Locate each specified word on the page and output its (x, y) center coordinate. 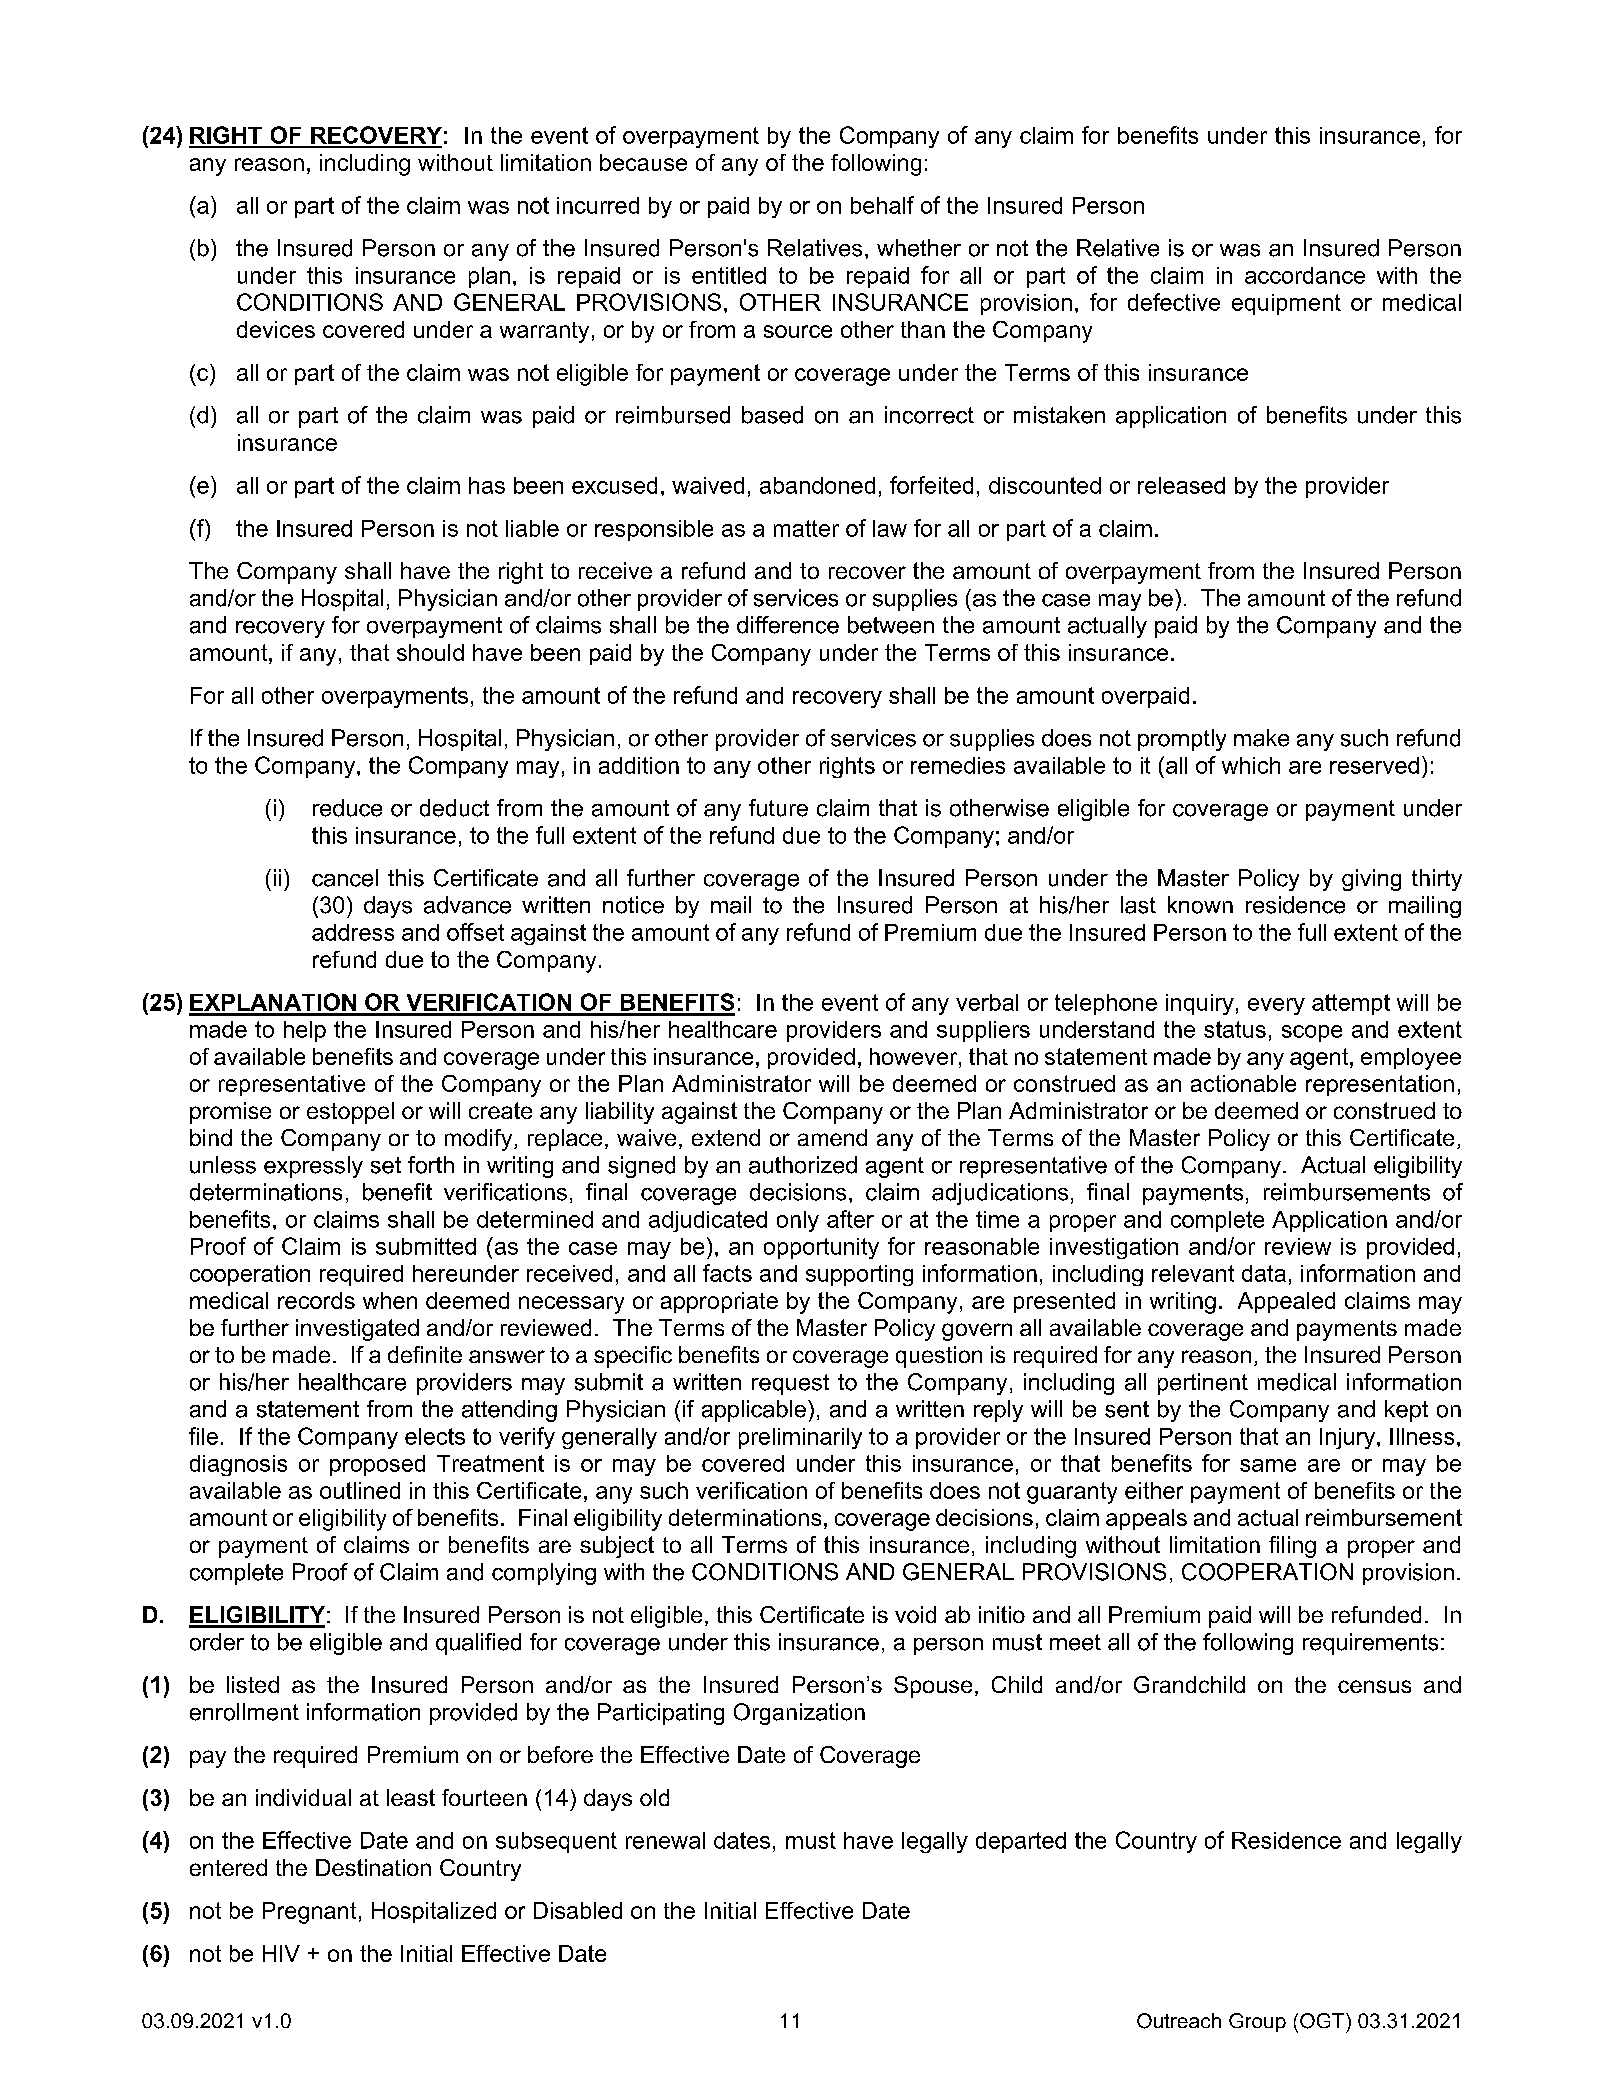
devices (276, 329)
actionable (1243, 1083)
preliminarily (800, 1438)
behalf (882, 205)
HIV (281, 1953)
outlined (360, 1490)
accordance (1305, 275)
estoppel (350, 1113)
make (1261, 738)
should (430, 652)
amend (832, 1137)
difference (788, 625)
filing (1292, 1547)
